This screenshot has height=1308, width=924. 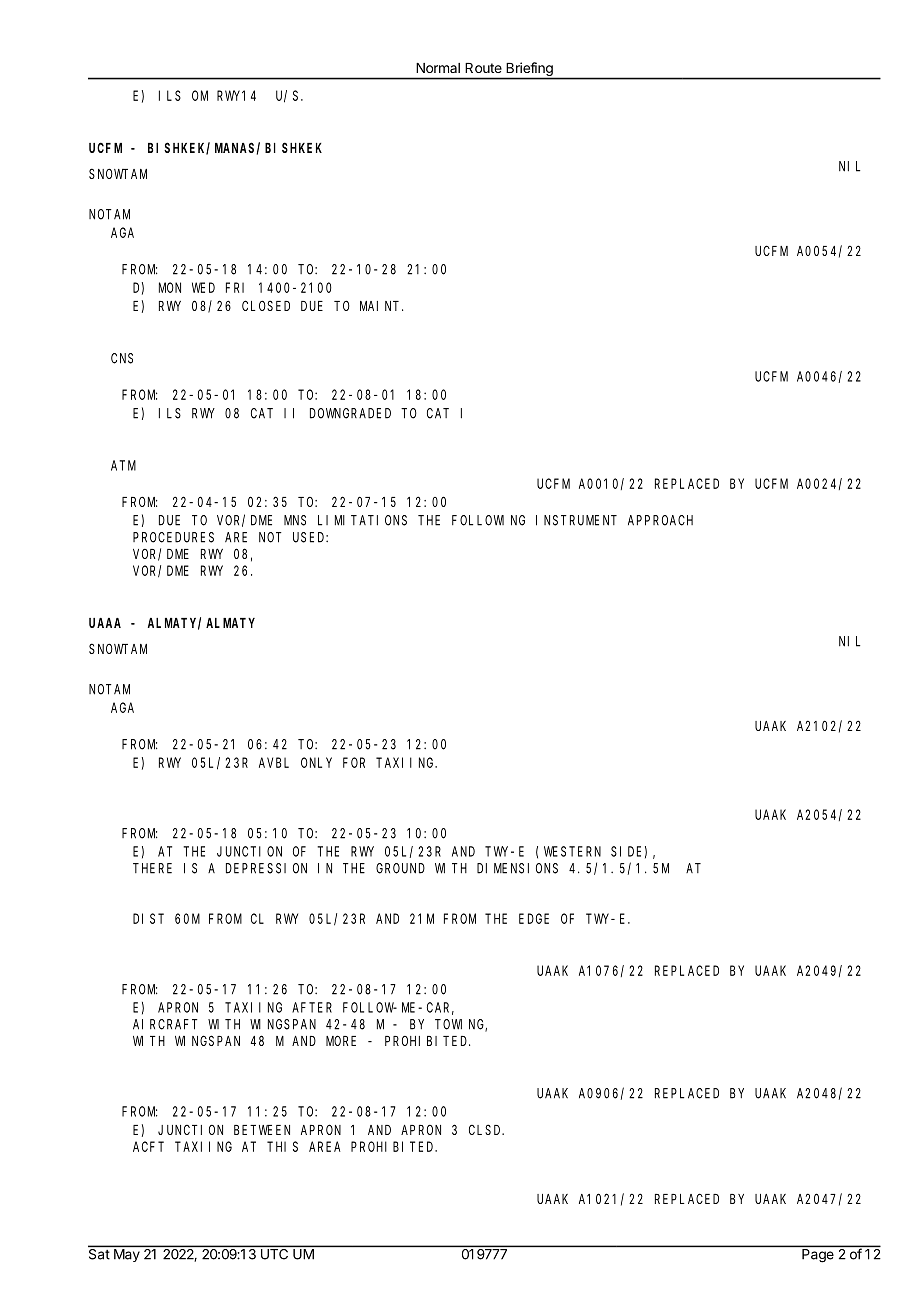 I want to click on APPROACH, so click(x=660, y=520).
